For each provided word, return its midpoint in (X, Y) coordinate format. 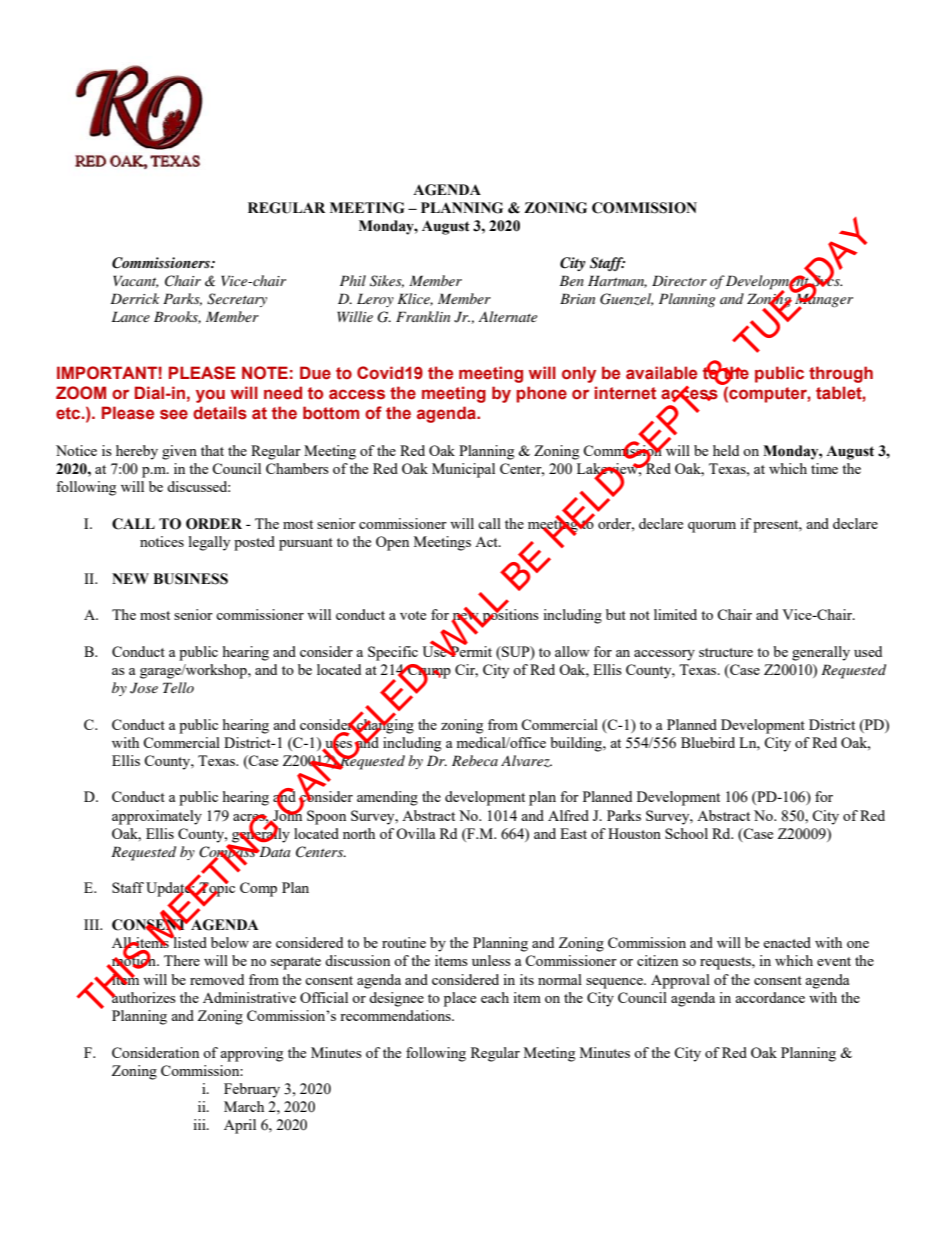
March (244, 1106)
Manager (823, 300)
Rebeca (475, 760)
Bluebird (708, 742)
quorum (712, 527)
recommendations (396, 1015)
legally (209, 543)
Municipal (463, 470)
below (230, 942)
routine (404, 942)
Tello (178, 687)
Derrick (135, 298)
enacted (787, 942)
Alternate (507, 316)
